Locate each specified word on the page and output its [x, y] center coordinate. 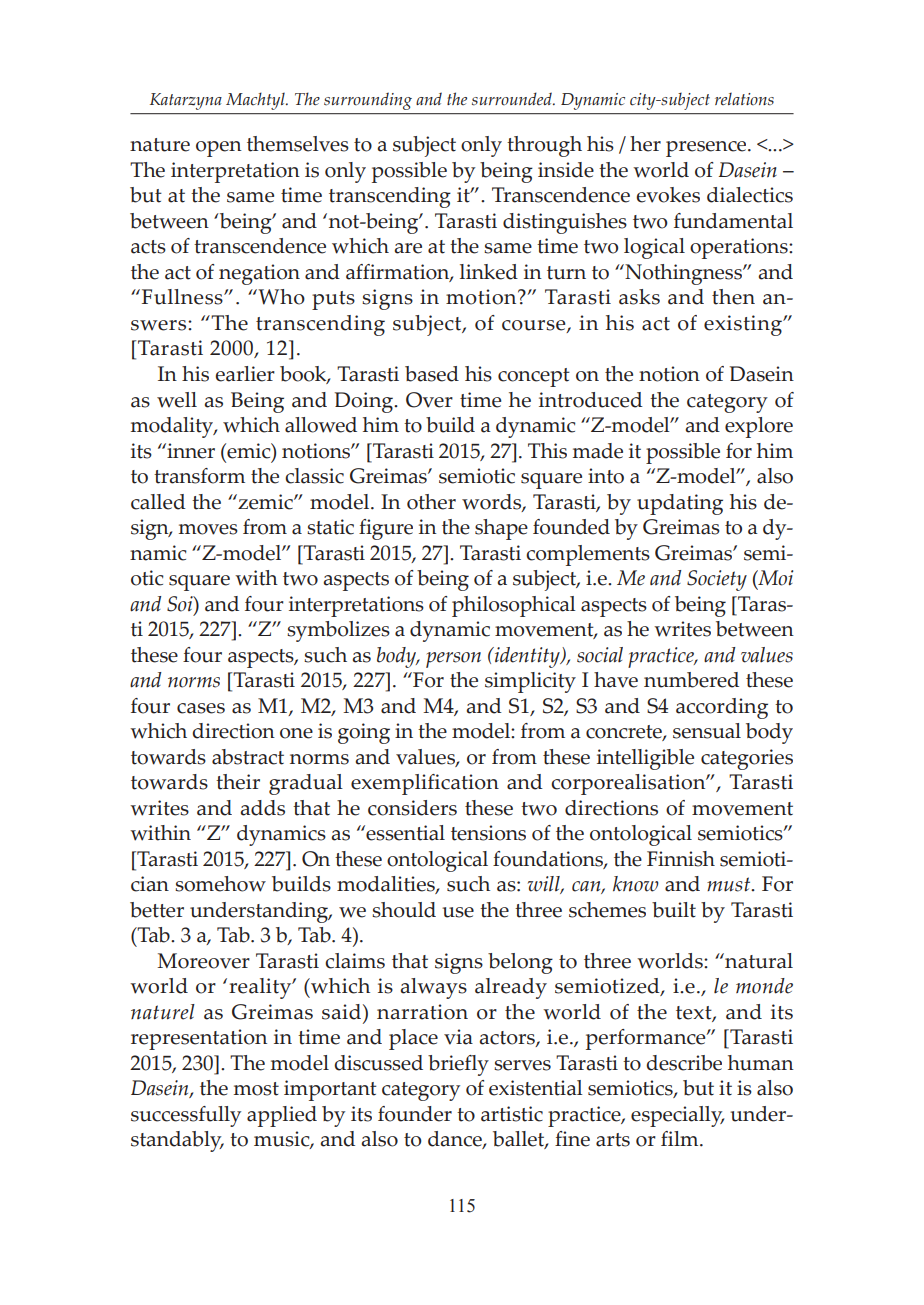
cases [201, 708]
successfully [186, 1116]
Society [717, 580]
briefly [458, 1065]
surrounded [513, 99]
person [453, 660]
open [219, 149]
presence [707, 149]
